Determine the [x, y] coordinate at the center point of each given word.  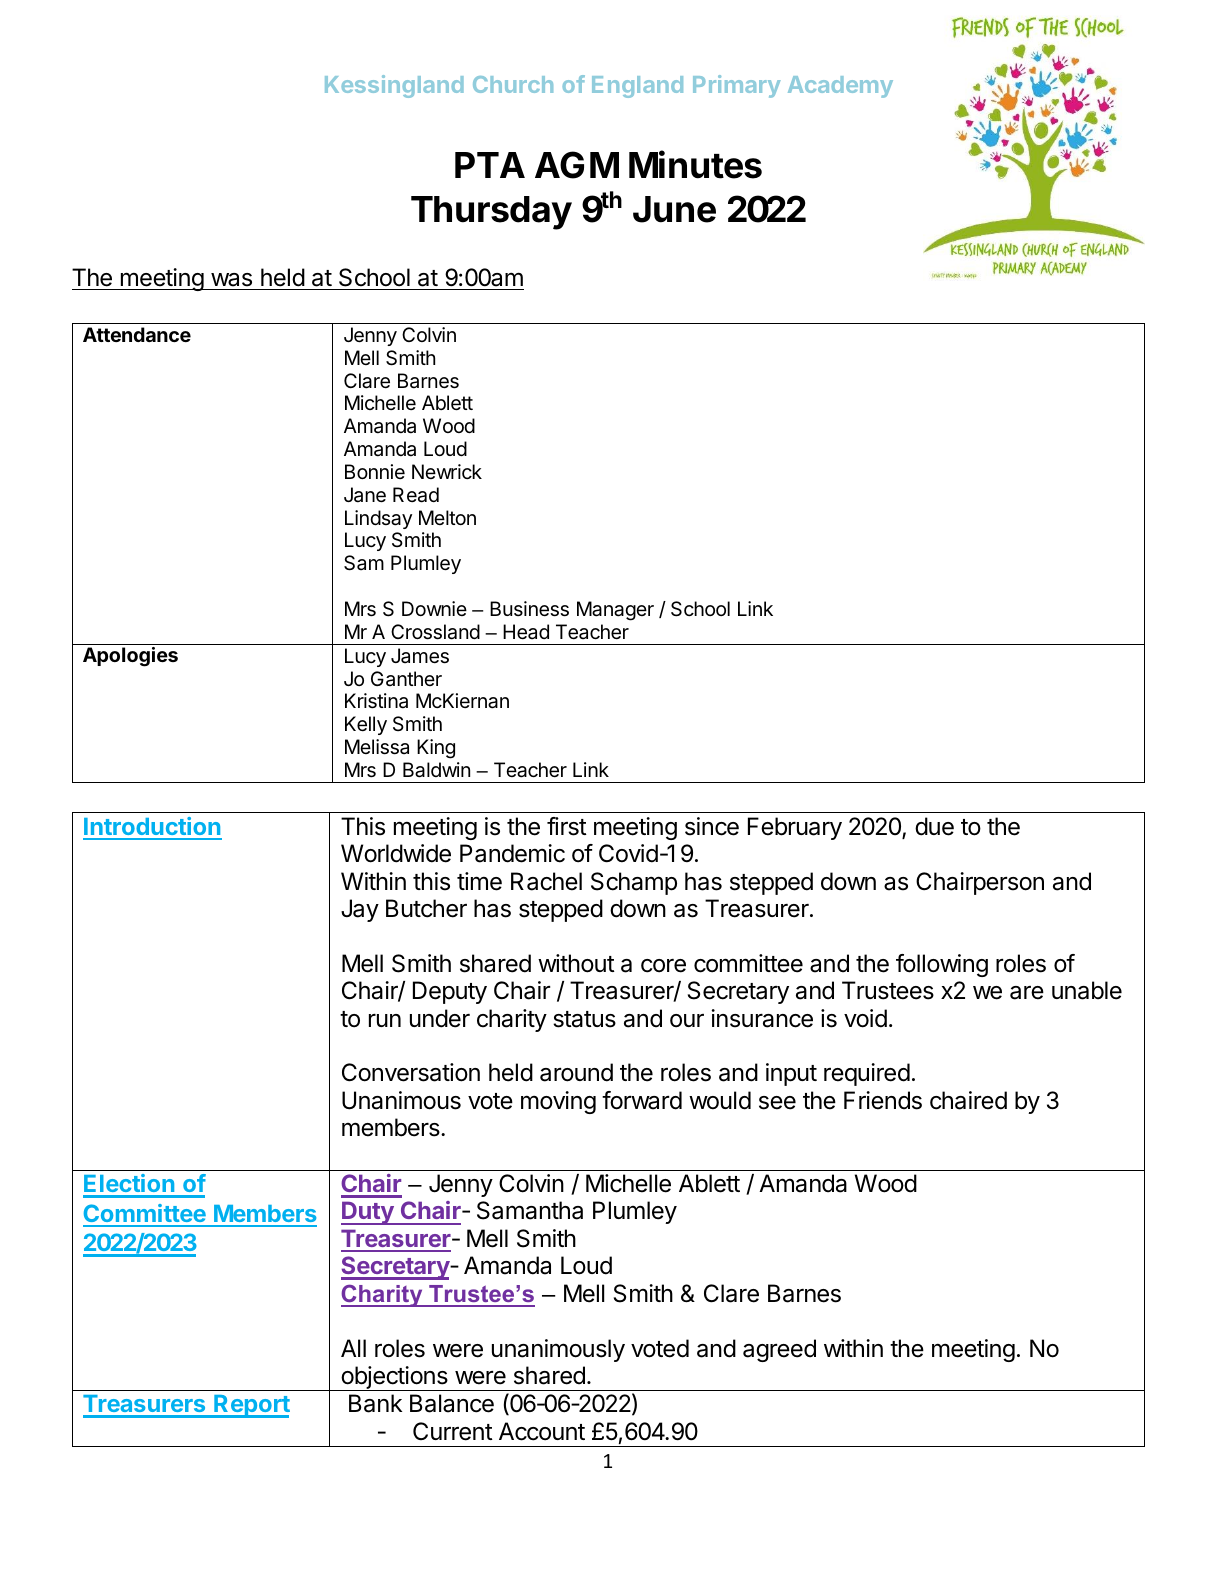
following [942, 965]
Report [251, 1406]
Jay [360, 910]
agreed [779, 1350]
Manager [615, 611]
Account [542, 1431]
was [231, 280]
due [934, 826]
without [576, 963]
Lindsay [378, 519]
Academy [840, 87]
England [637, 87]
